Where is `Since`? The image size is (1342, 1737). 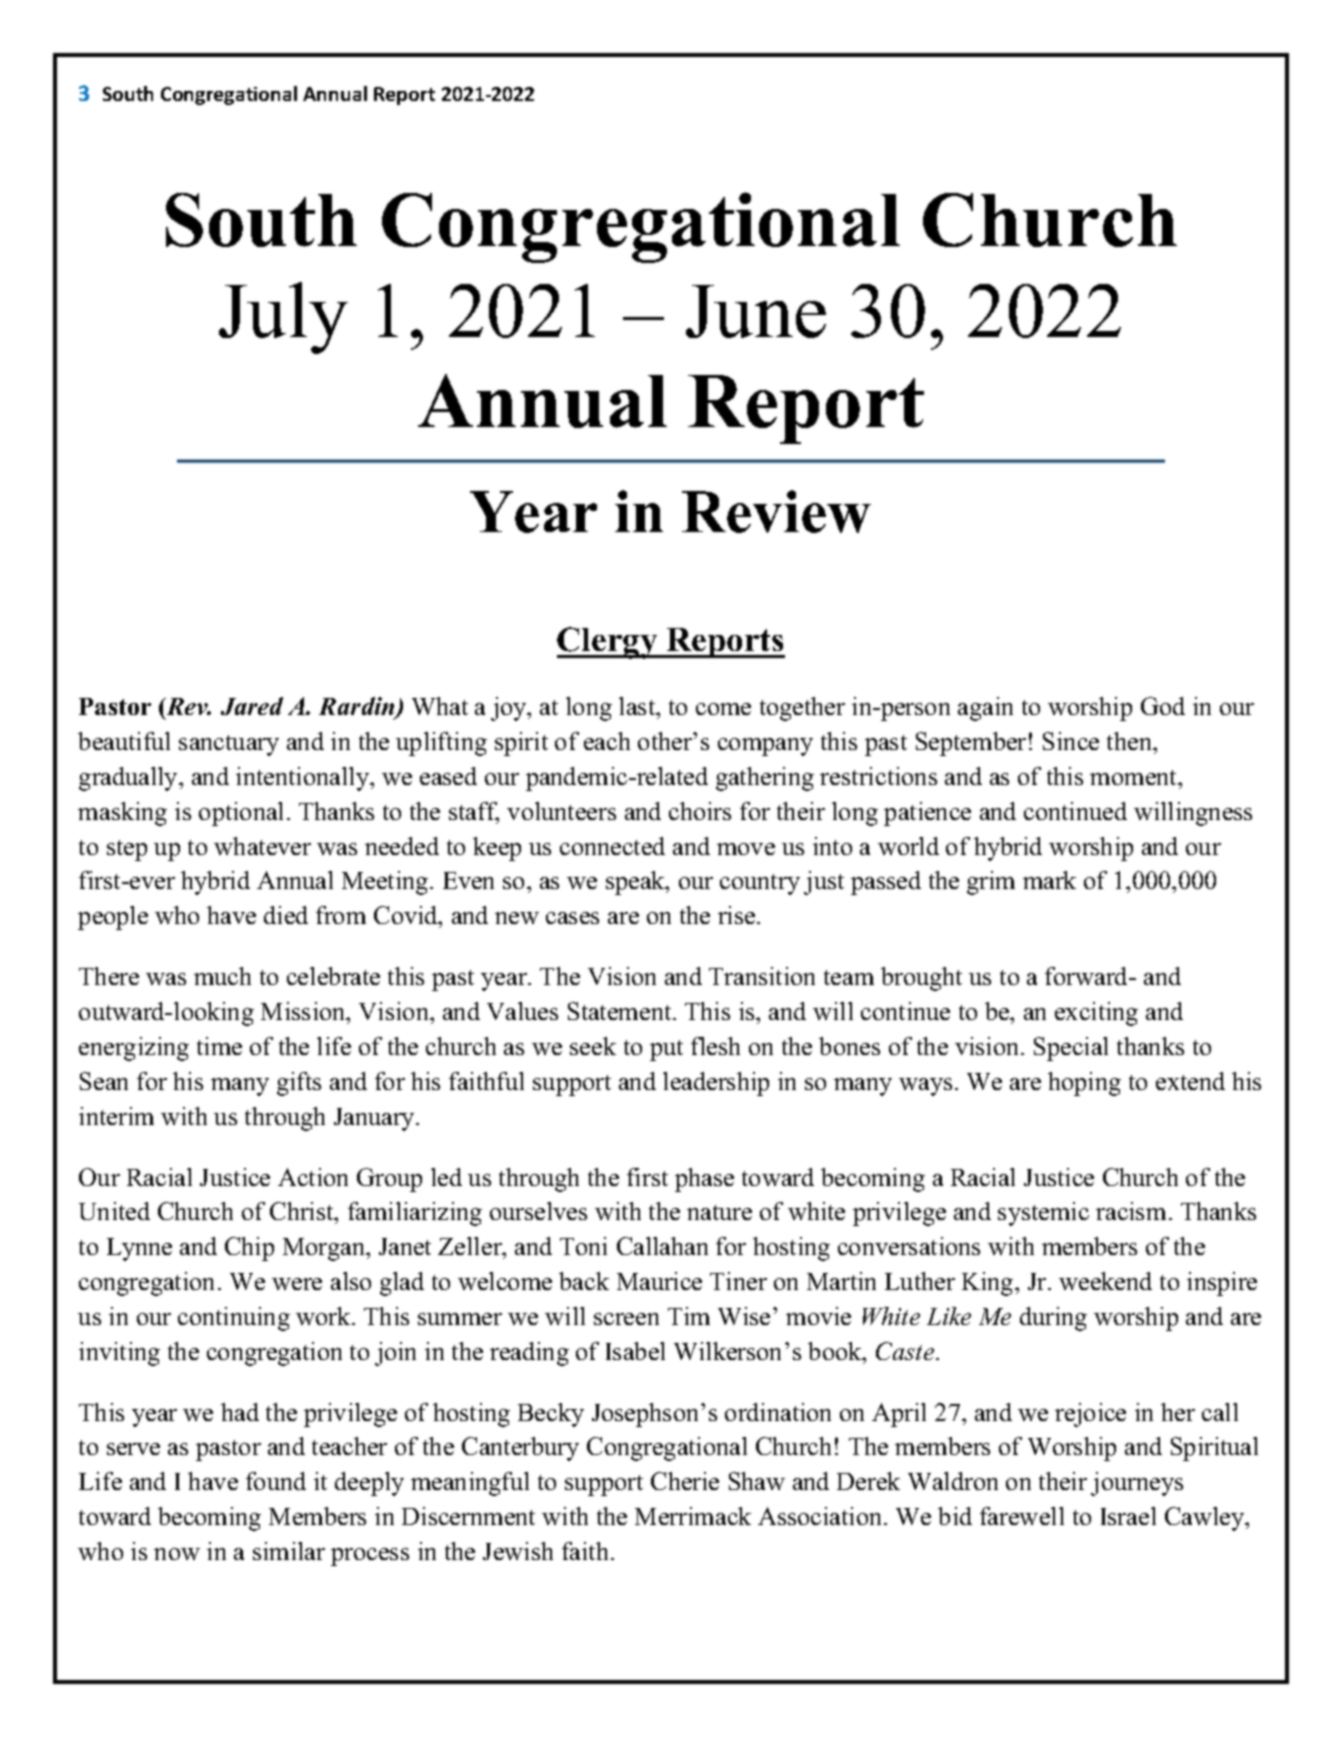 Since is located at coordinates (1071, 741).
